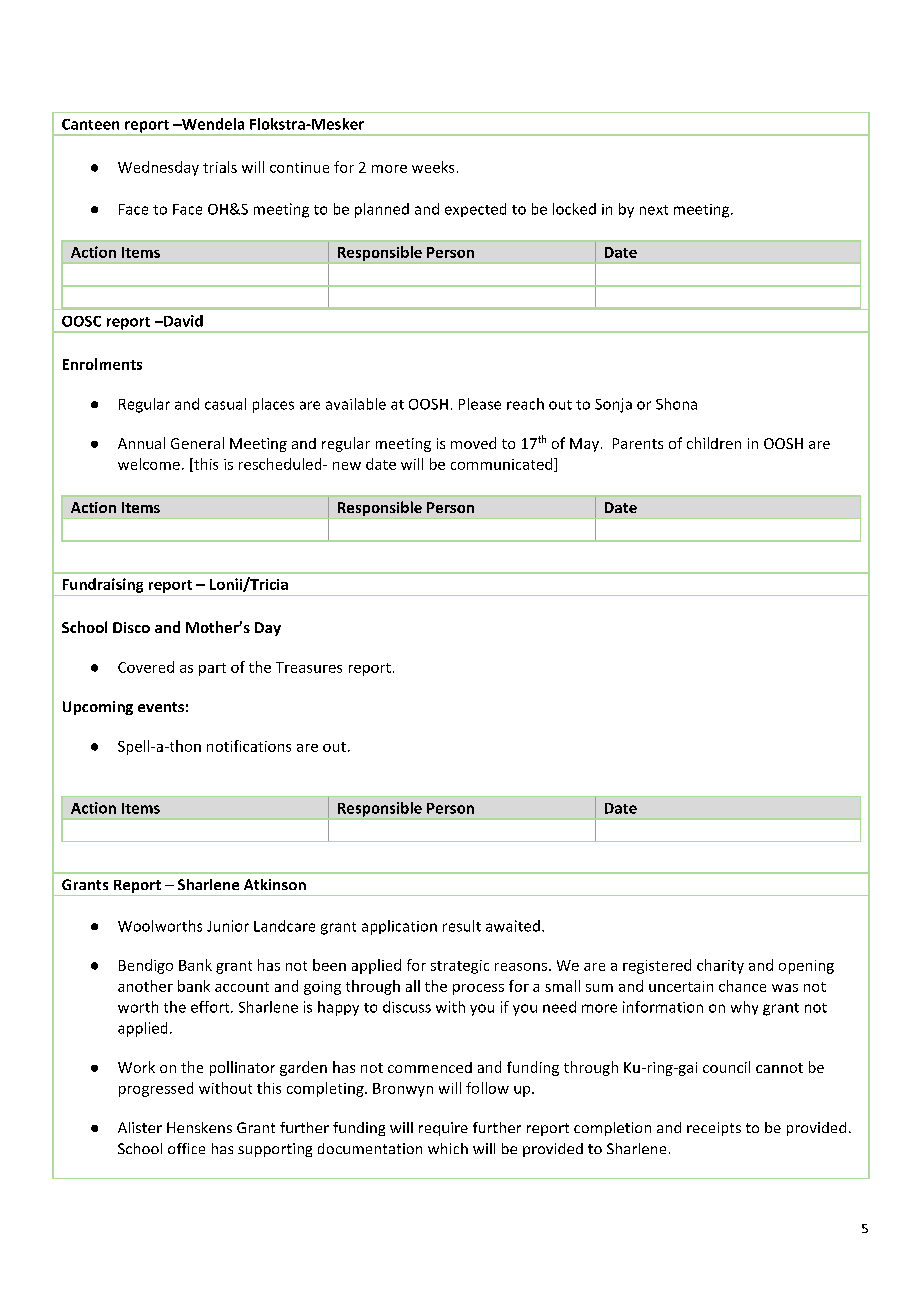  What do you see at coordinates (654, 210) in the document?
I see `next` at bounding box center [654, 210].
